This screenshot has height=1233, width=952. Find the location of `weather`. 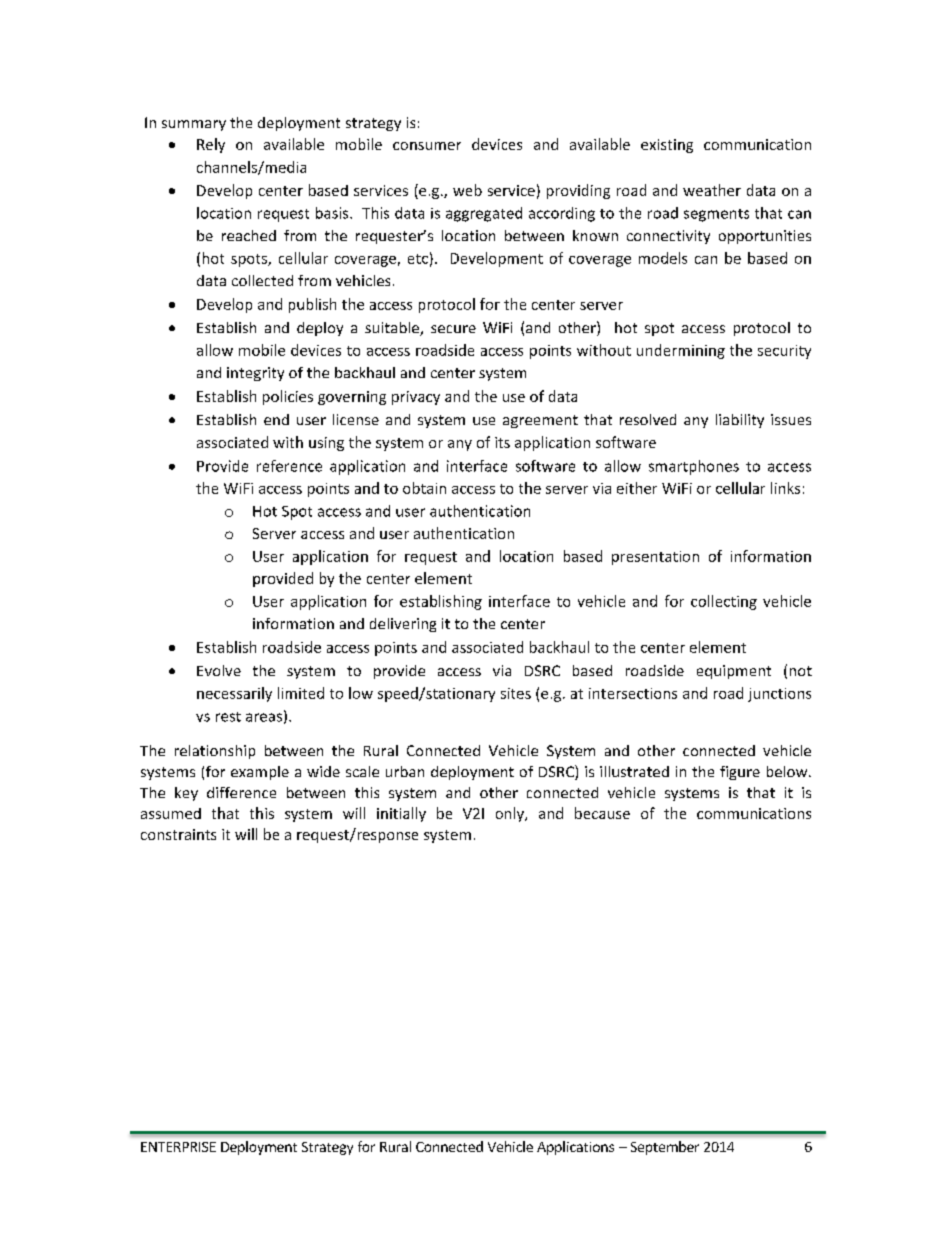

weather is located at coordinates (712, 190).
